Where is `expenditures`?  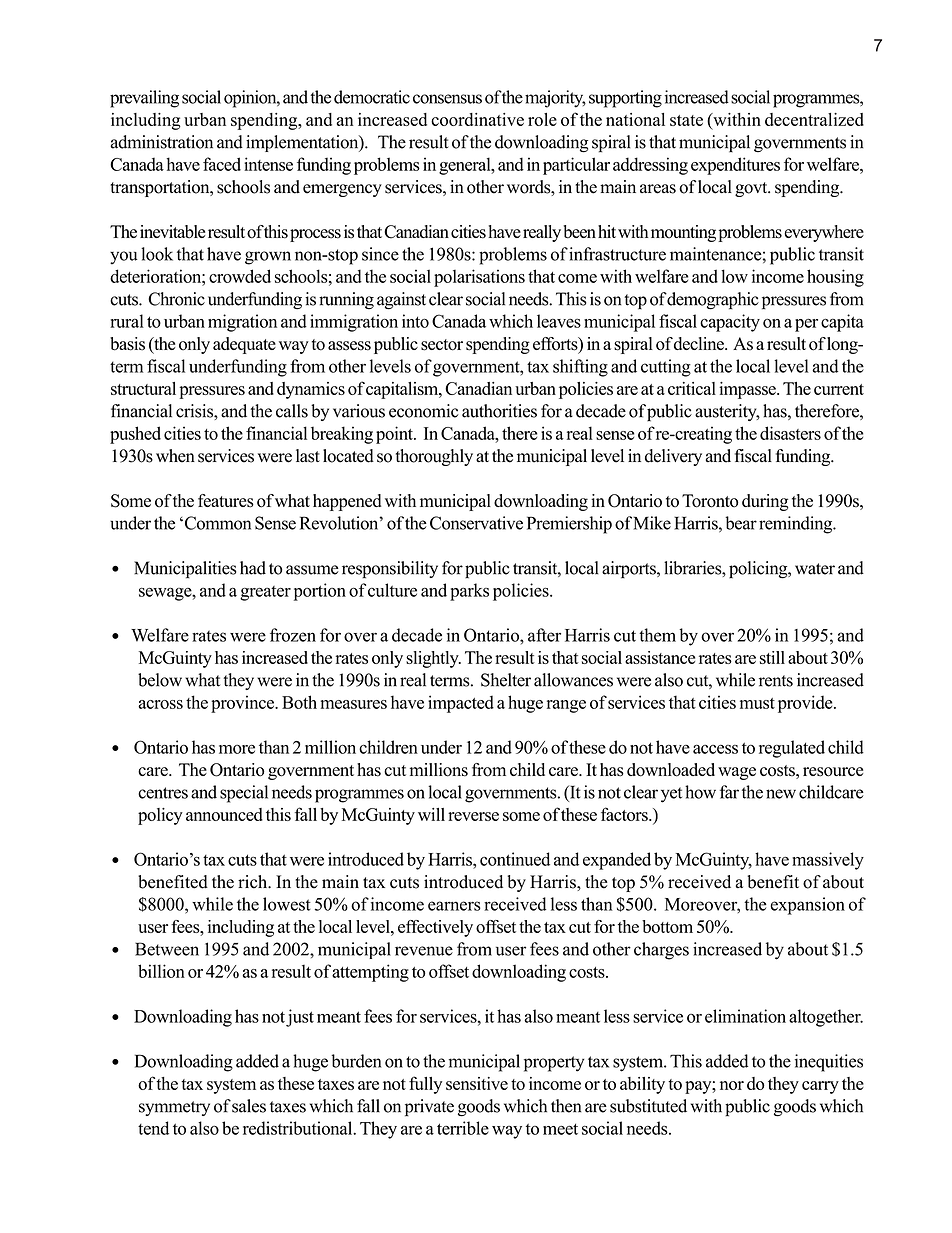 expenditures is located at coordinates (735, 166).
